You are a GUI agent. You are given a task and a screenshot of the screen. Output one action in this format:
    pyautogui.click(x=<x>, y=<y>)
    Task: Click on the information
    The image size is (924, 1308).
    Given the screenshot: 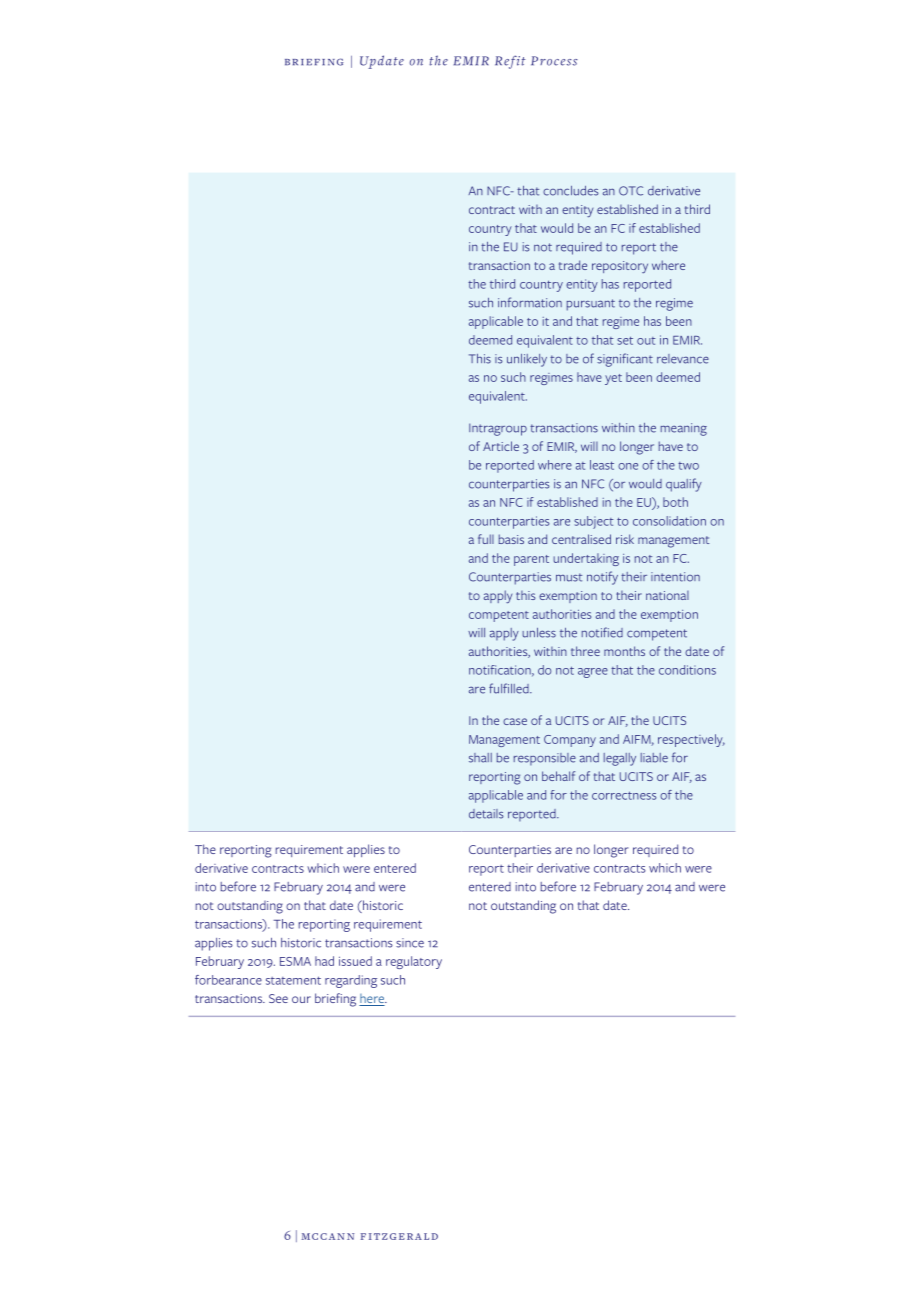 What is the action you would take?
    pyautogui.click(x=530, y=302)
